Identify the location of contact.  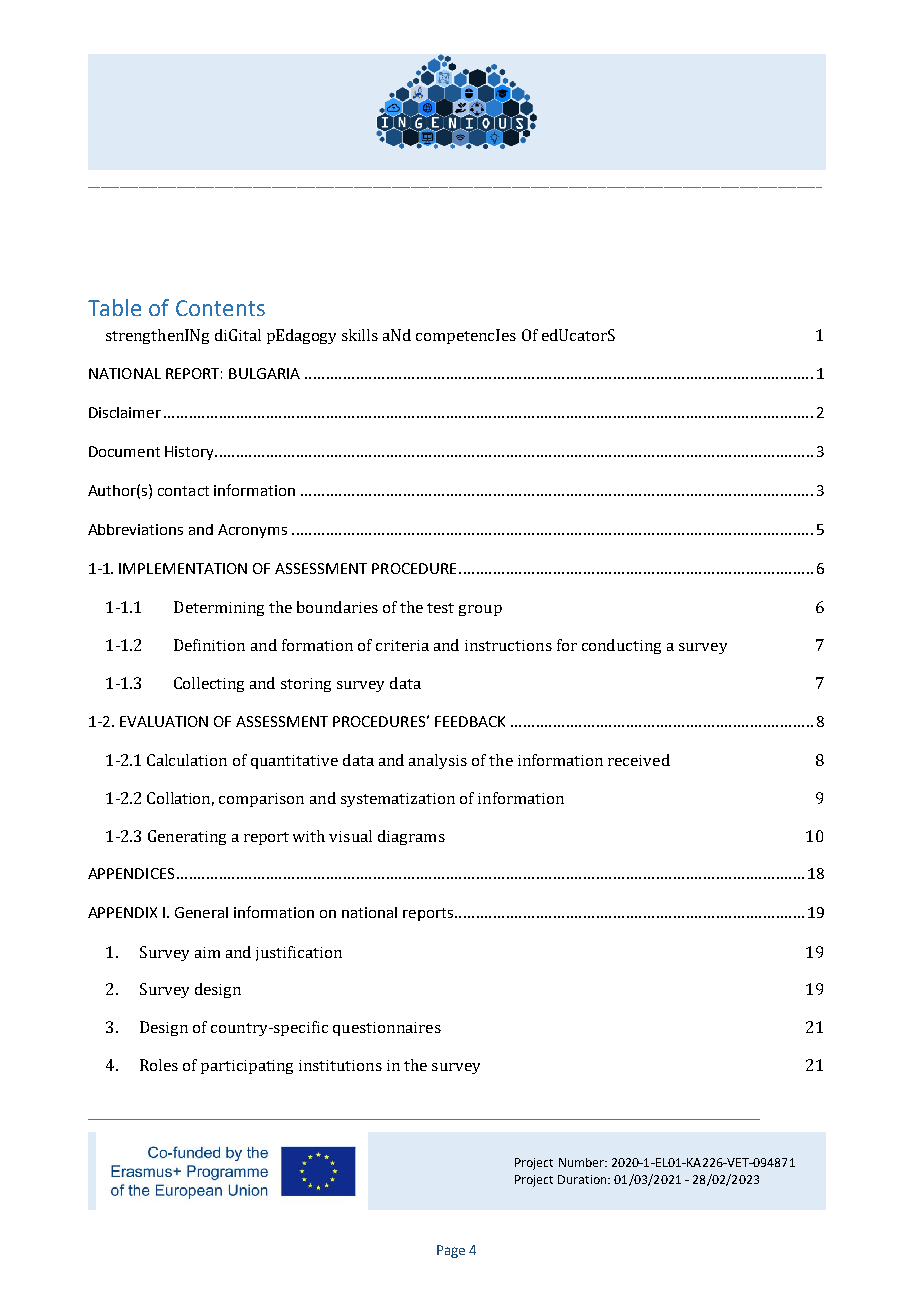
(183, 491).
